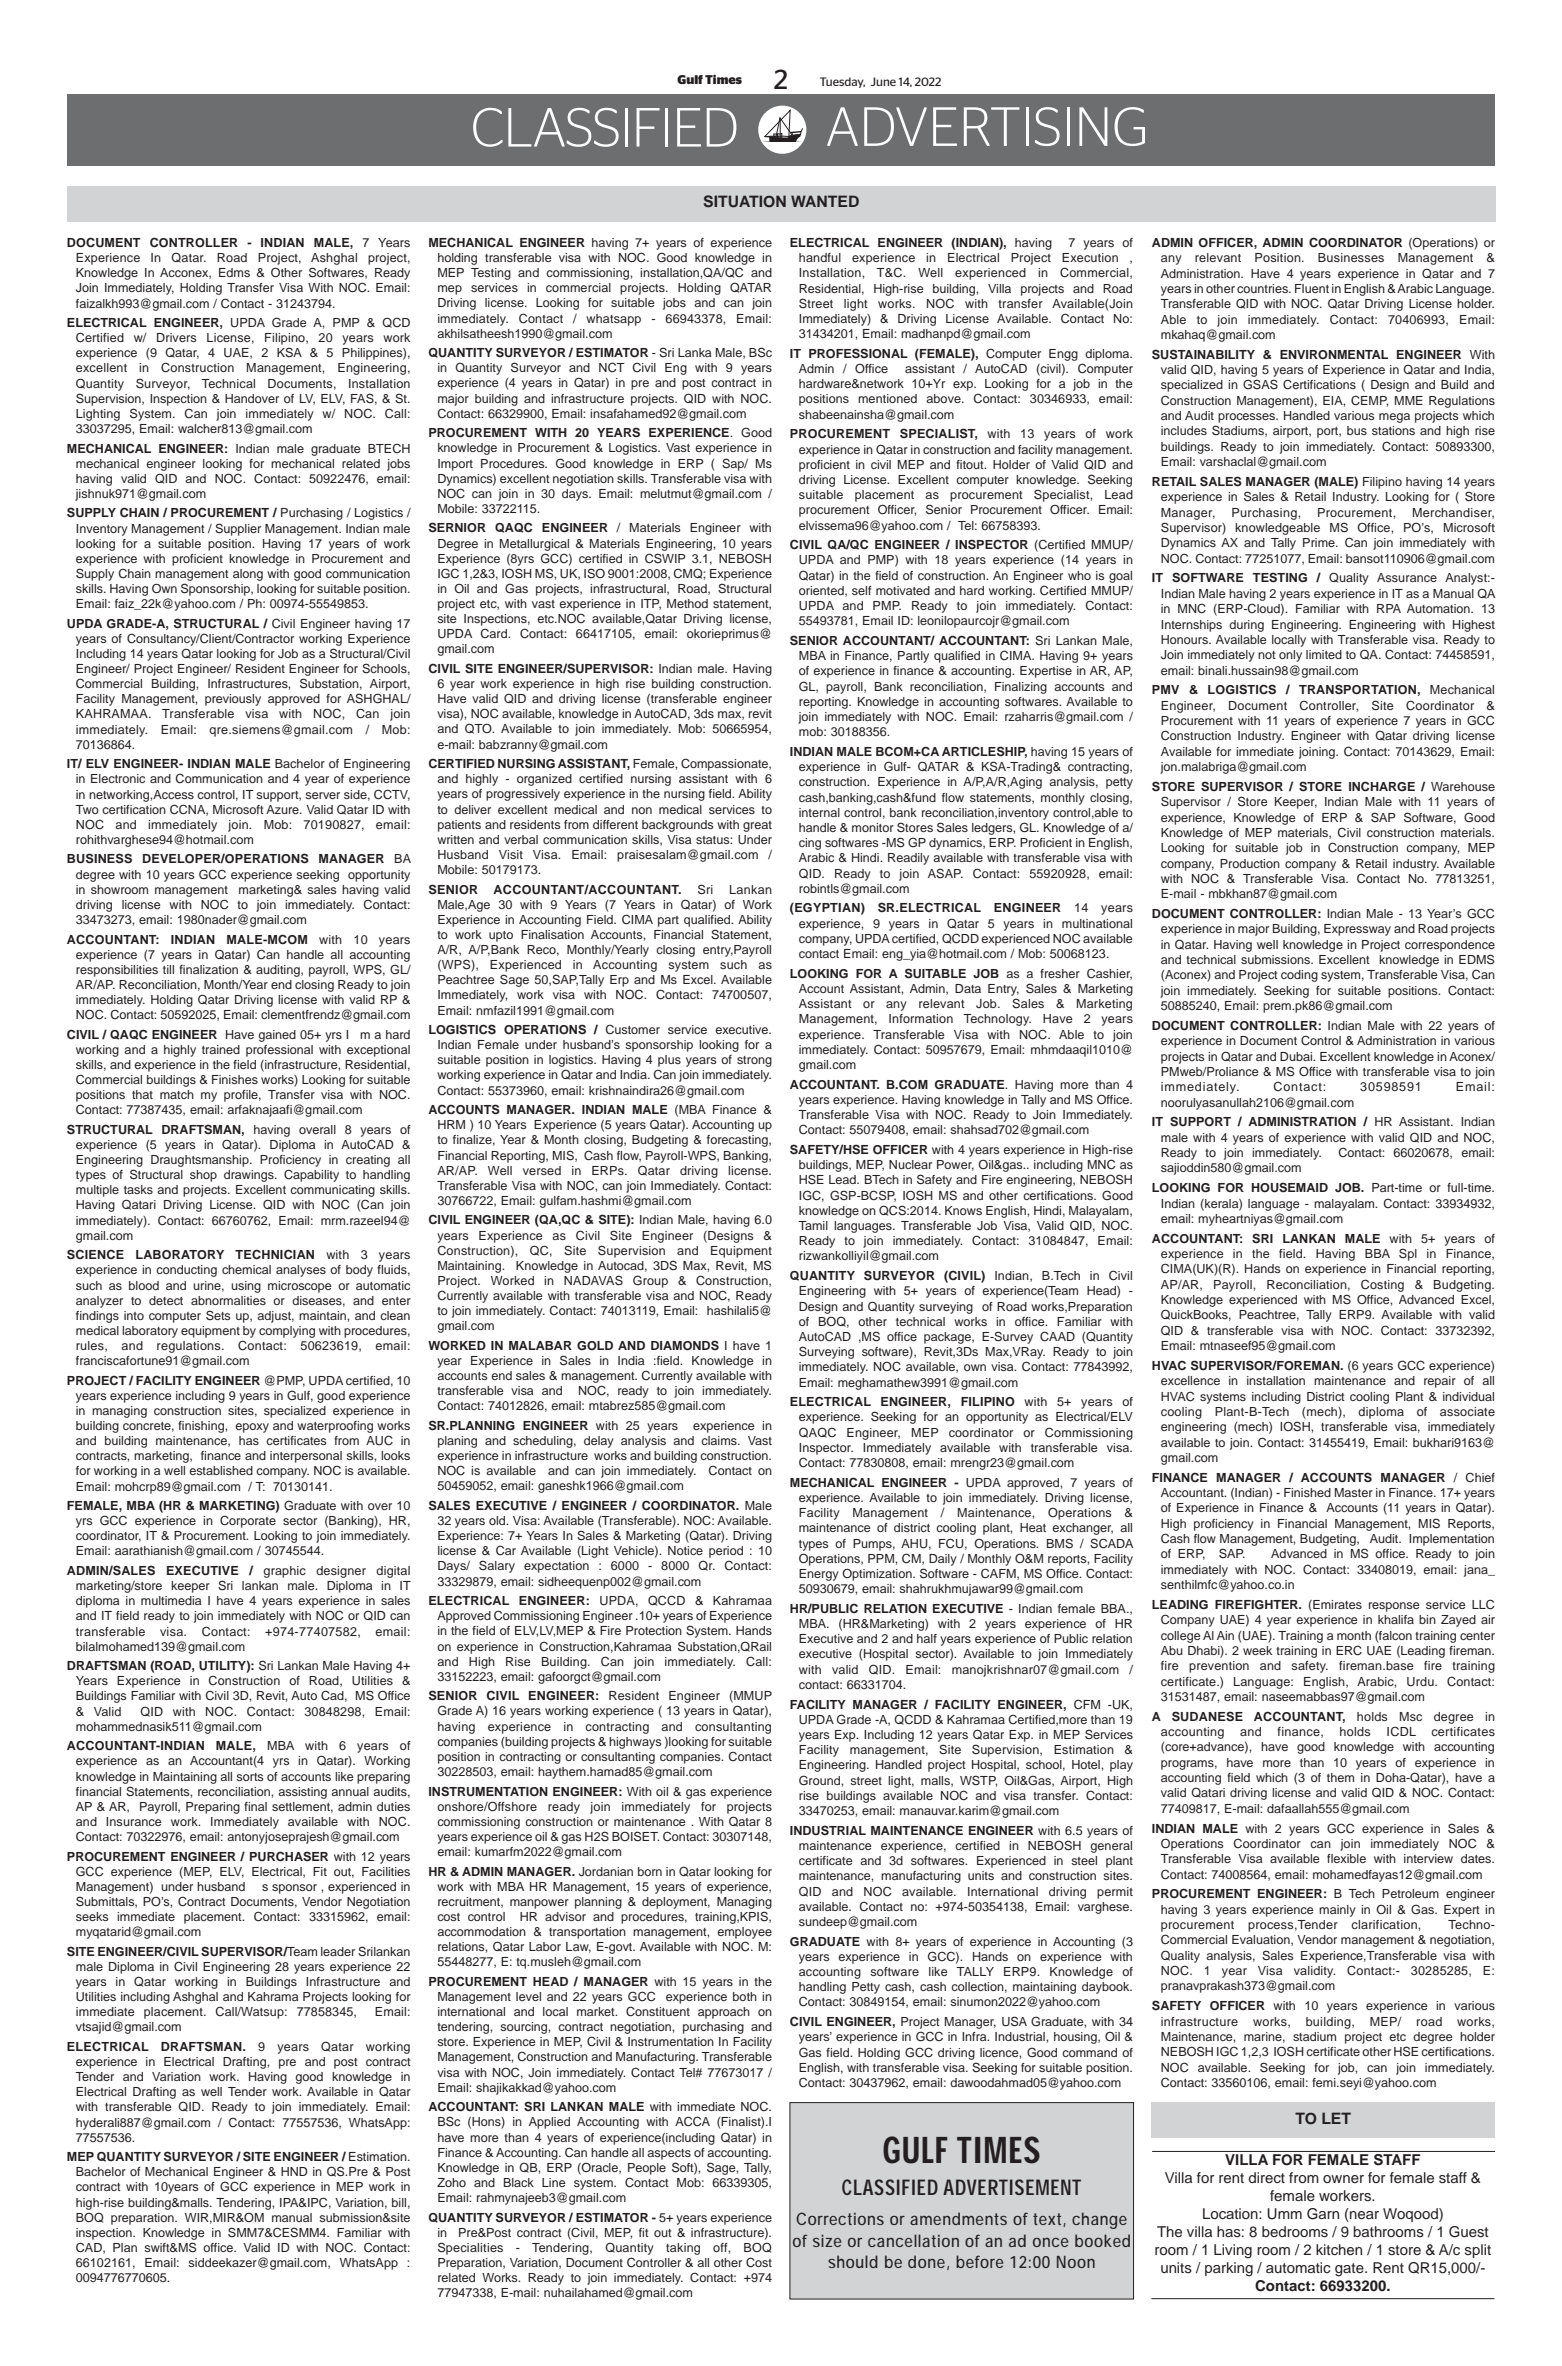 The width and height of the screenshot is (1562, 2366). I want to click on sorts, so click(250, 1777).
